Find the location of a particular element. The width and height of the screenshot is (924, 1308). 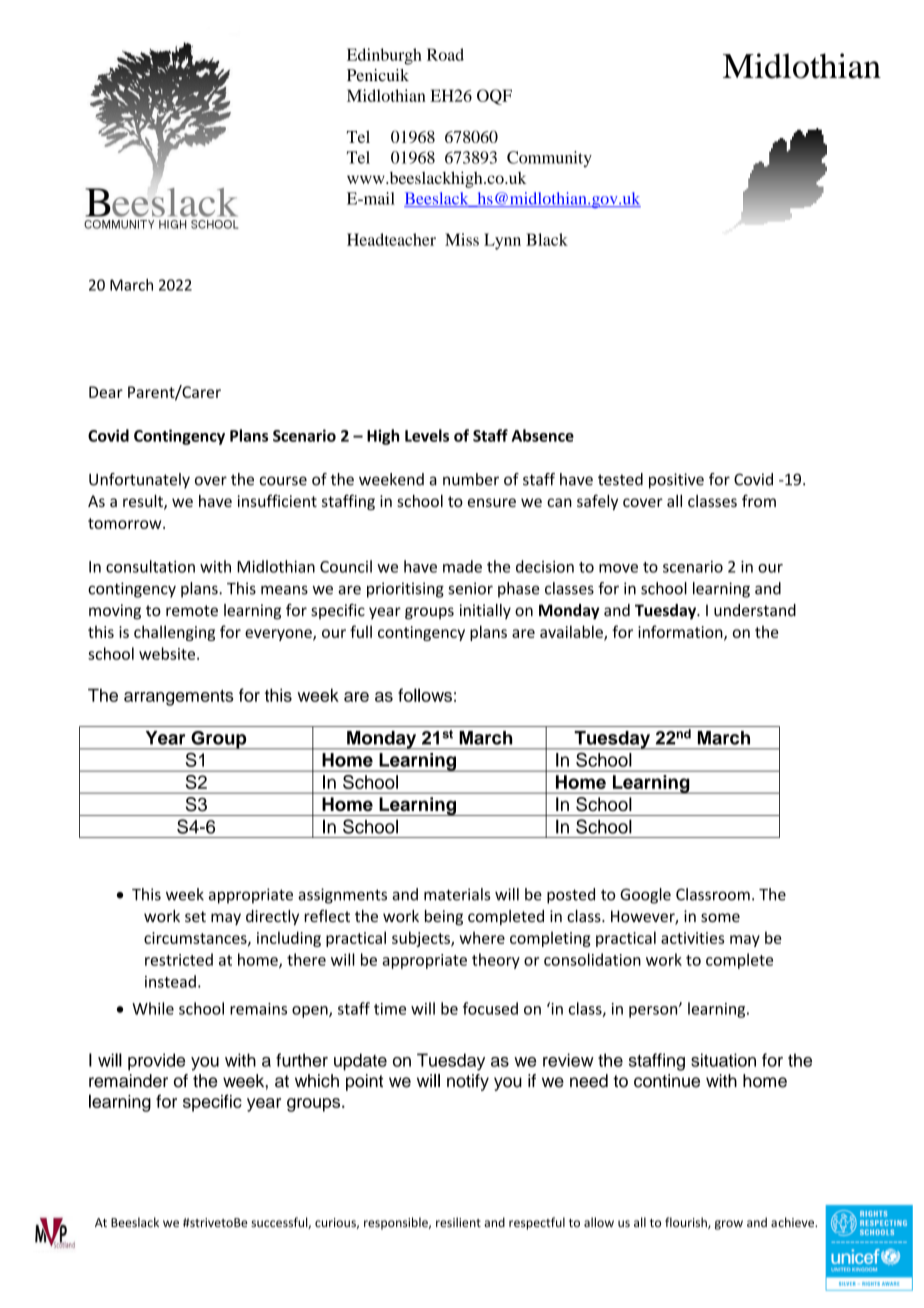

Levels is located at coordinates (427, 435).
